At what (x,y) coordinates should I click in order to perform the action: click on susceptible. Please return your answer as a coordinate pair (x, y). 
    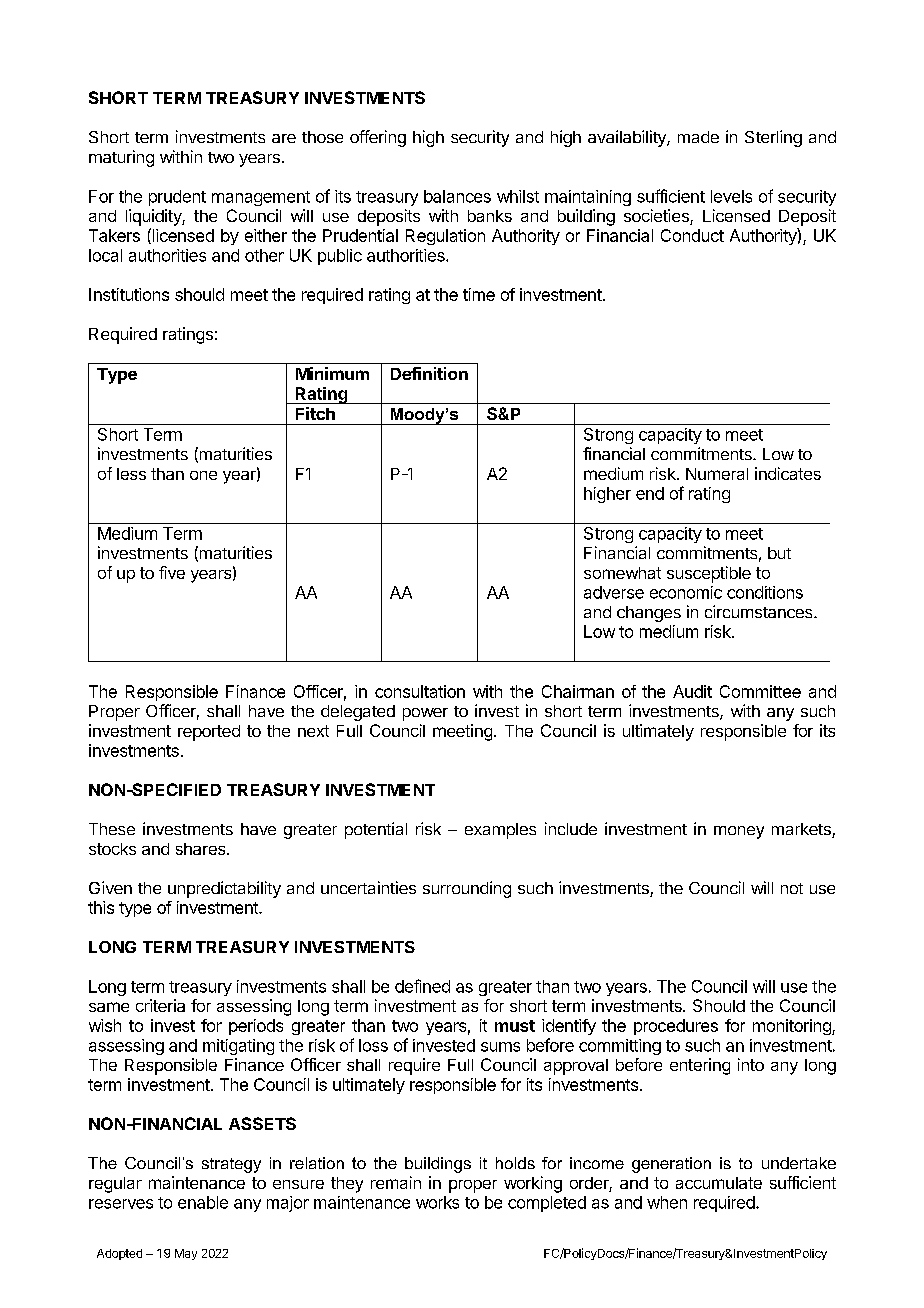
    Looking at the image, I should click on (709, 574).
